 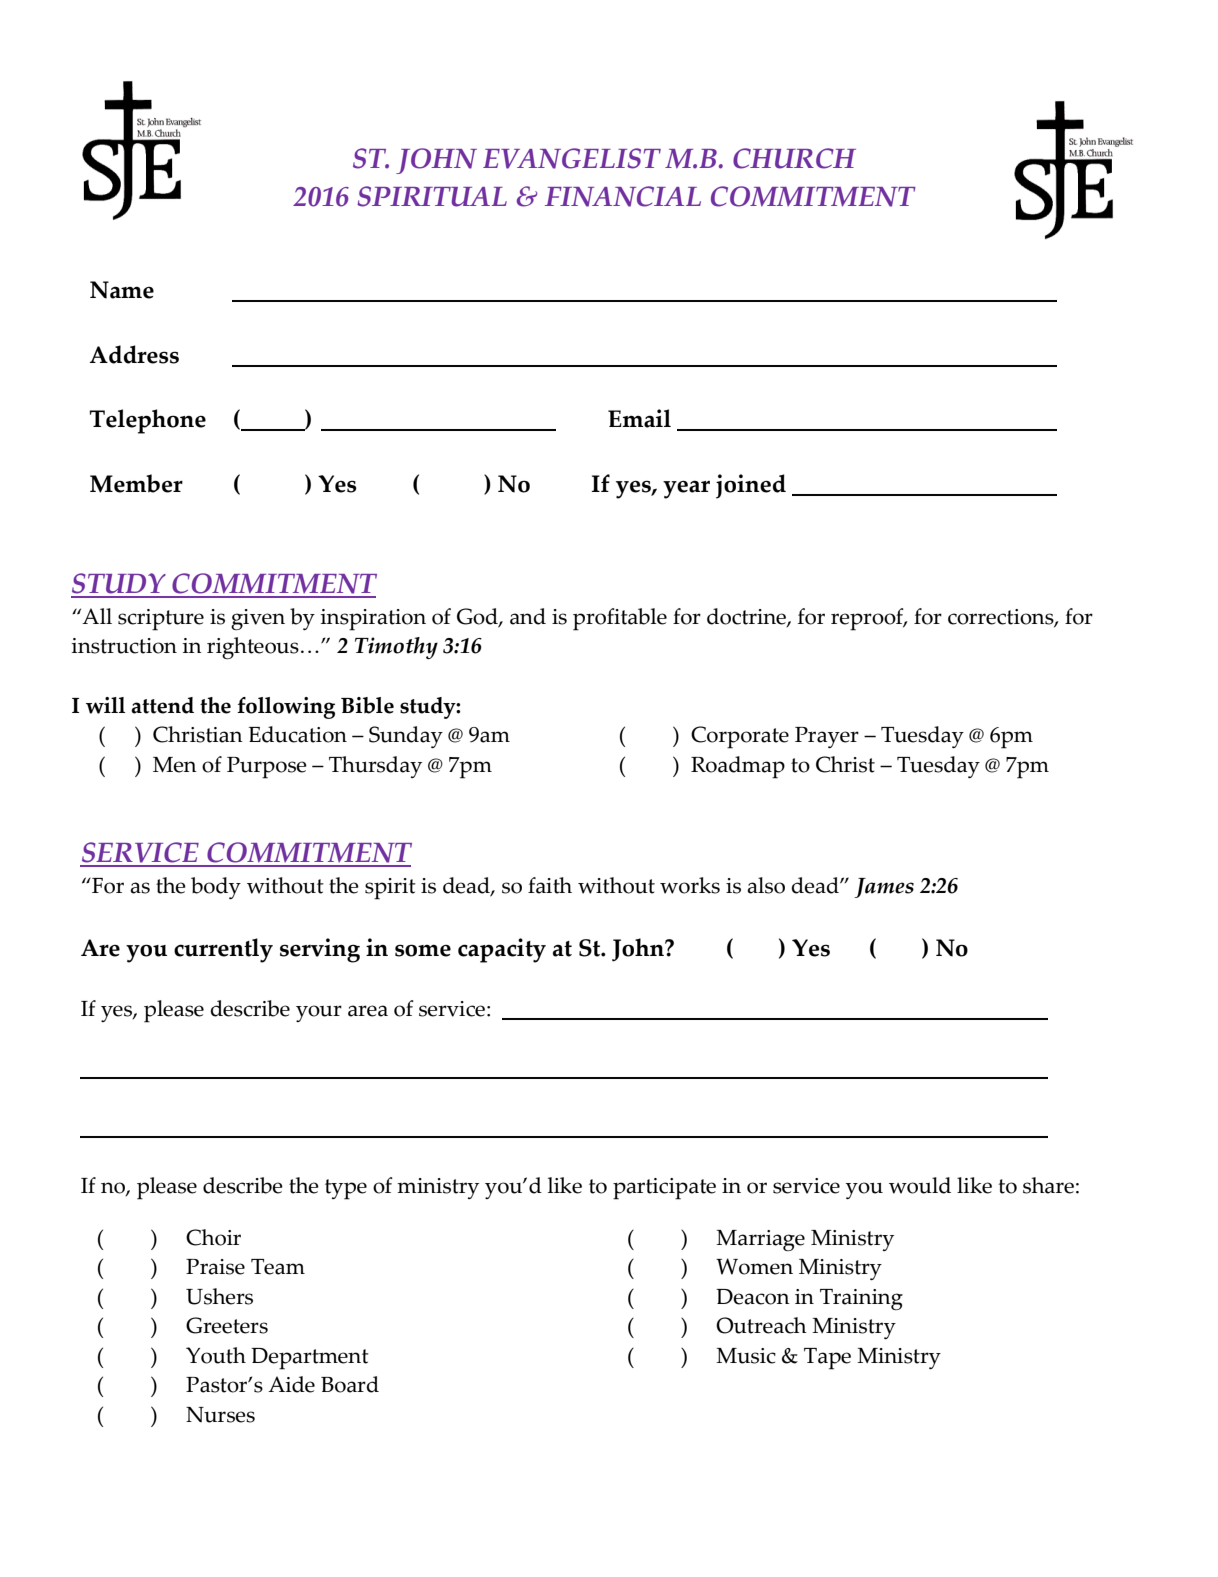 What do you see at coordinates (639, 418) in the image?
I see `Email` at bounding box center [639, 418].
